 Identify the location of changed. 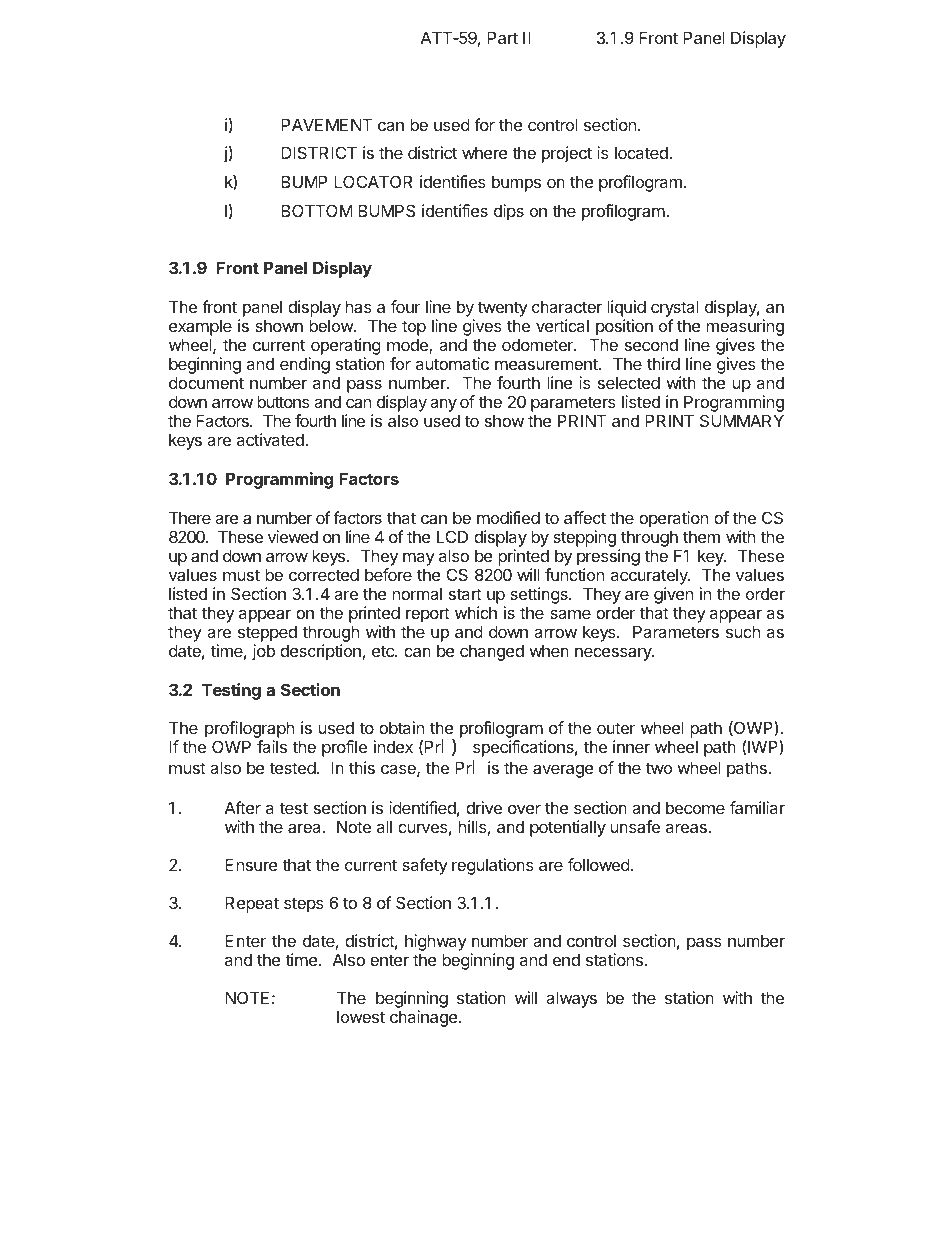
(492, 653).
